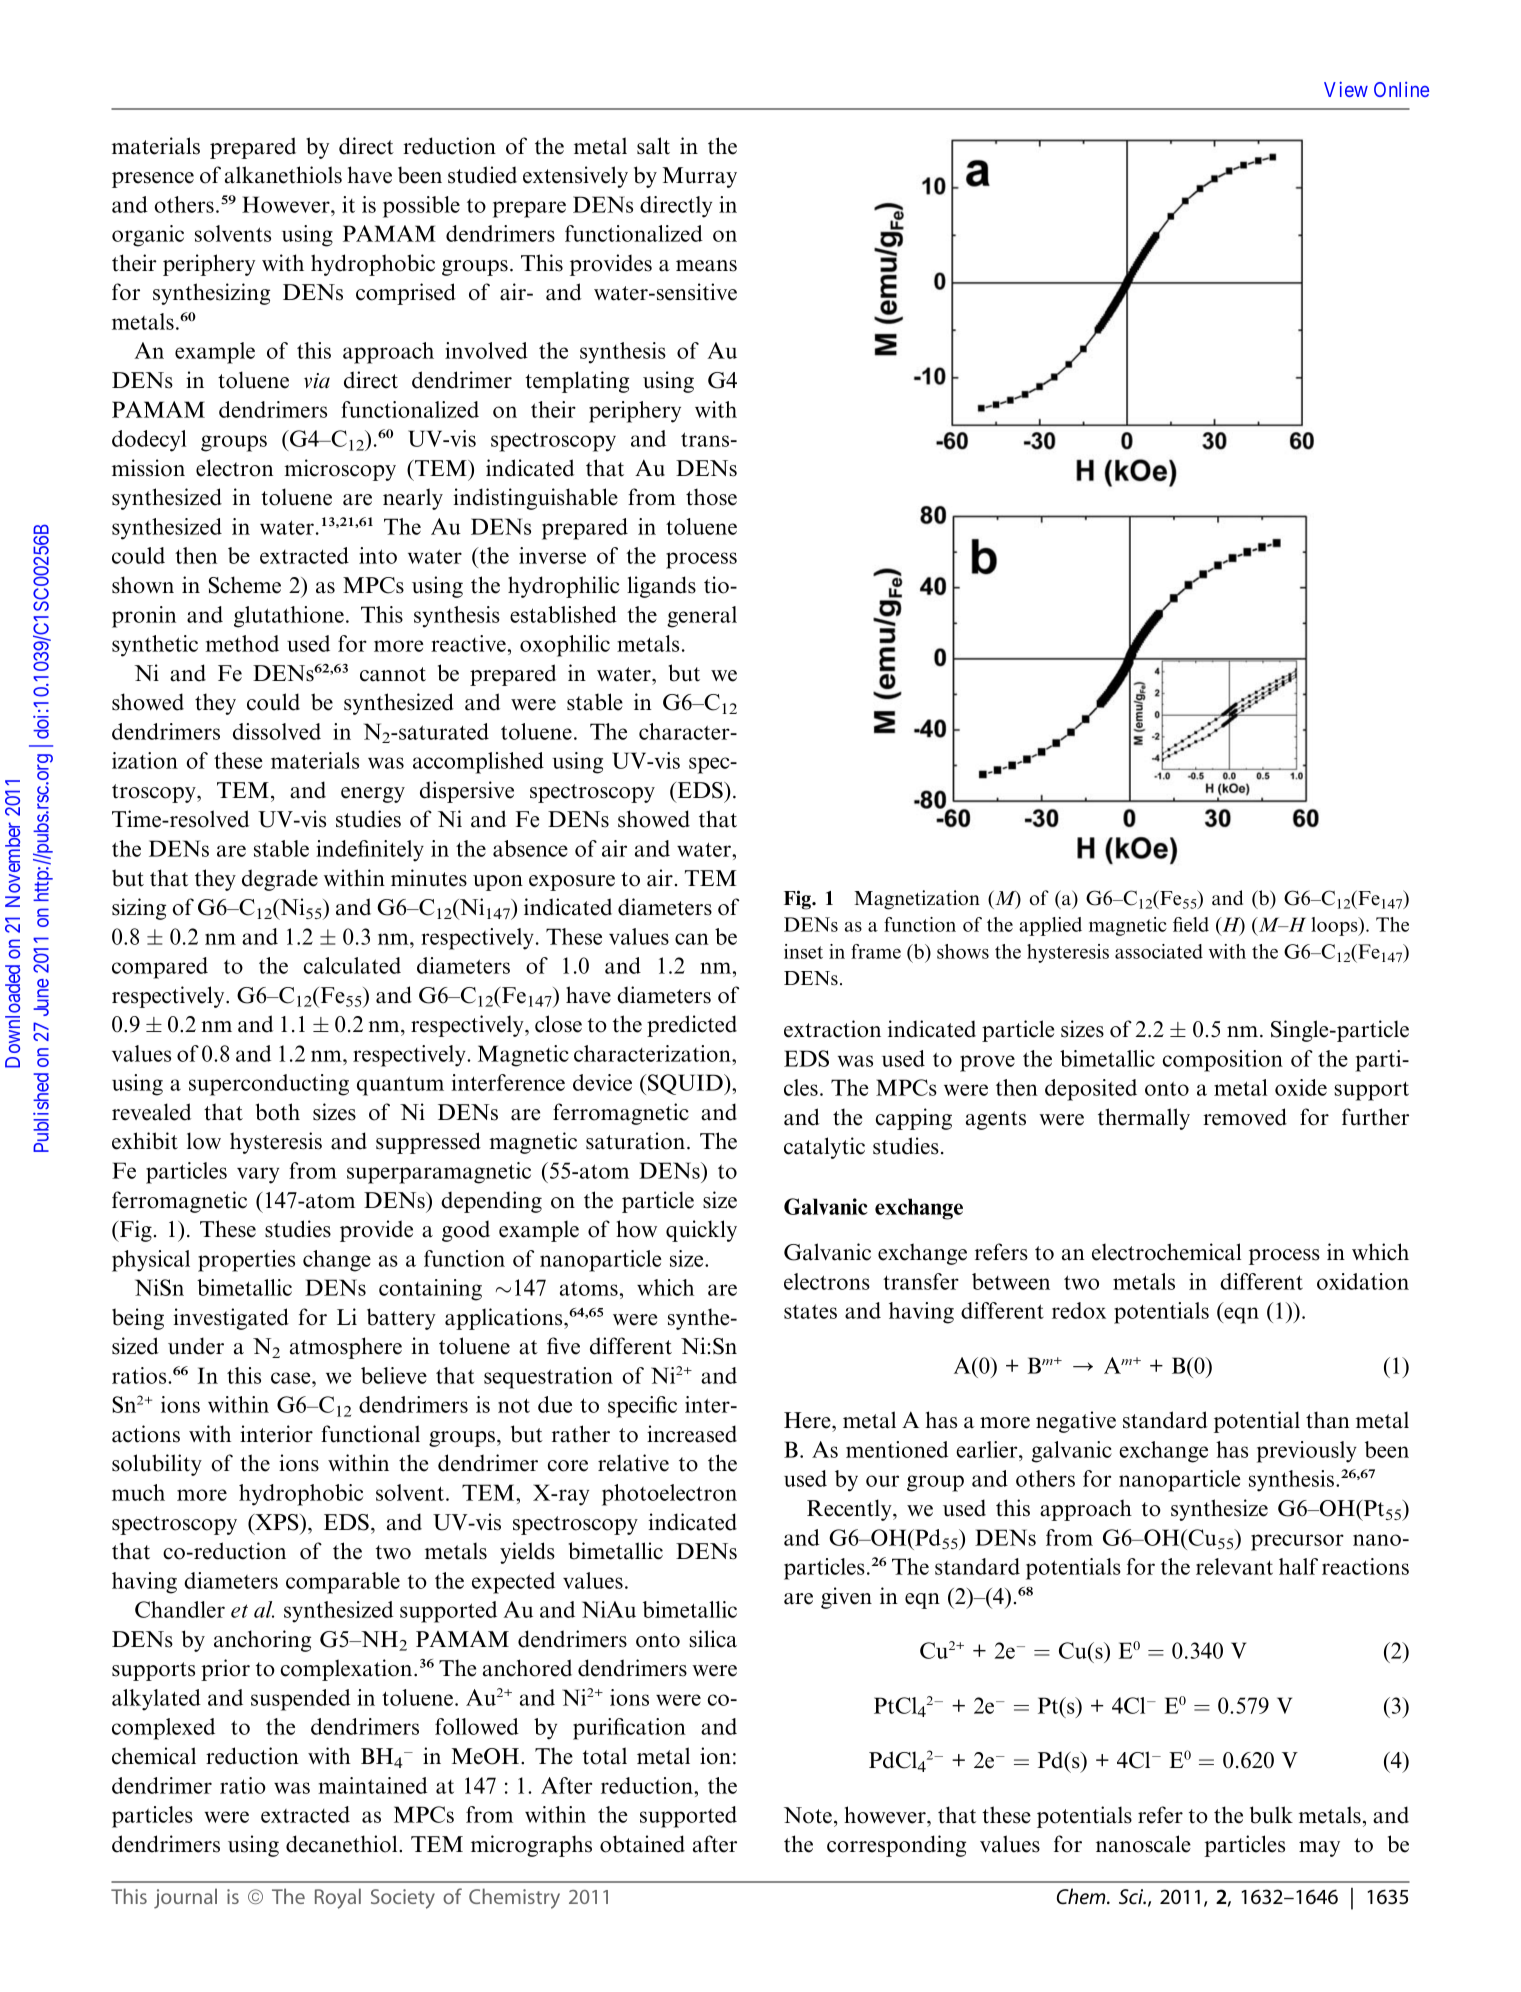 This document has width=1521, height=1992. I want to click on Royal, so click(338, 1898).
